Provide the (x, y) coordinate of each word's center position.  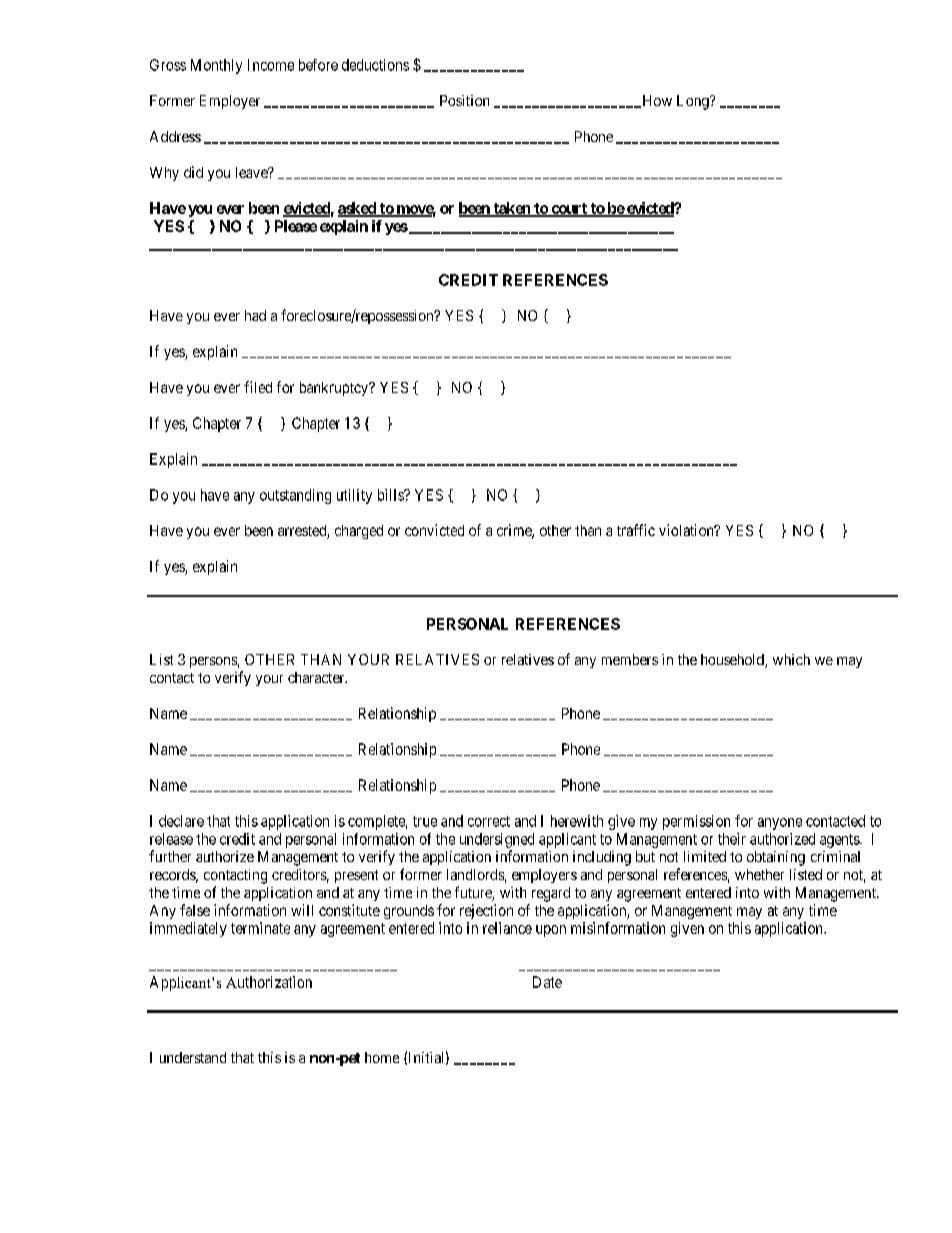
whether (759, 874)
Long (694, 102)
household (733, 661)
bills (391, 495)
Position (464, 100)
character (317, 677)
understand (193, 1057)
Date (547, 982)
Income (271, 65)
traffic (636, 530)
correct (489, 821)
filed (258, 387)
